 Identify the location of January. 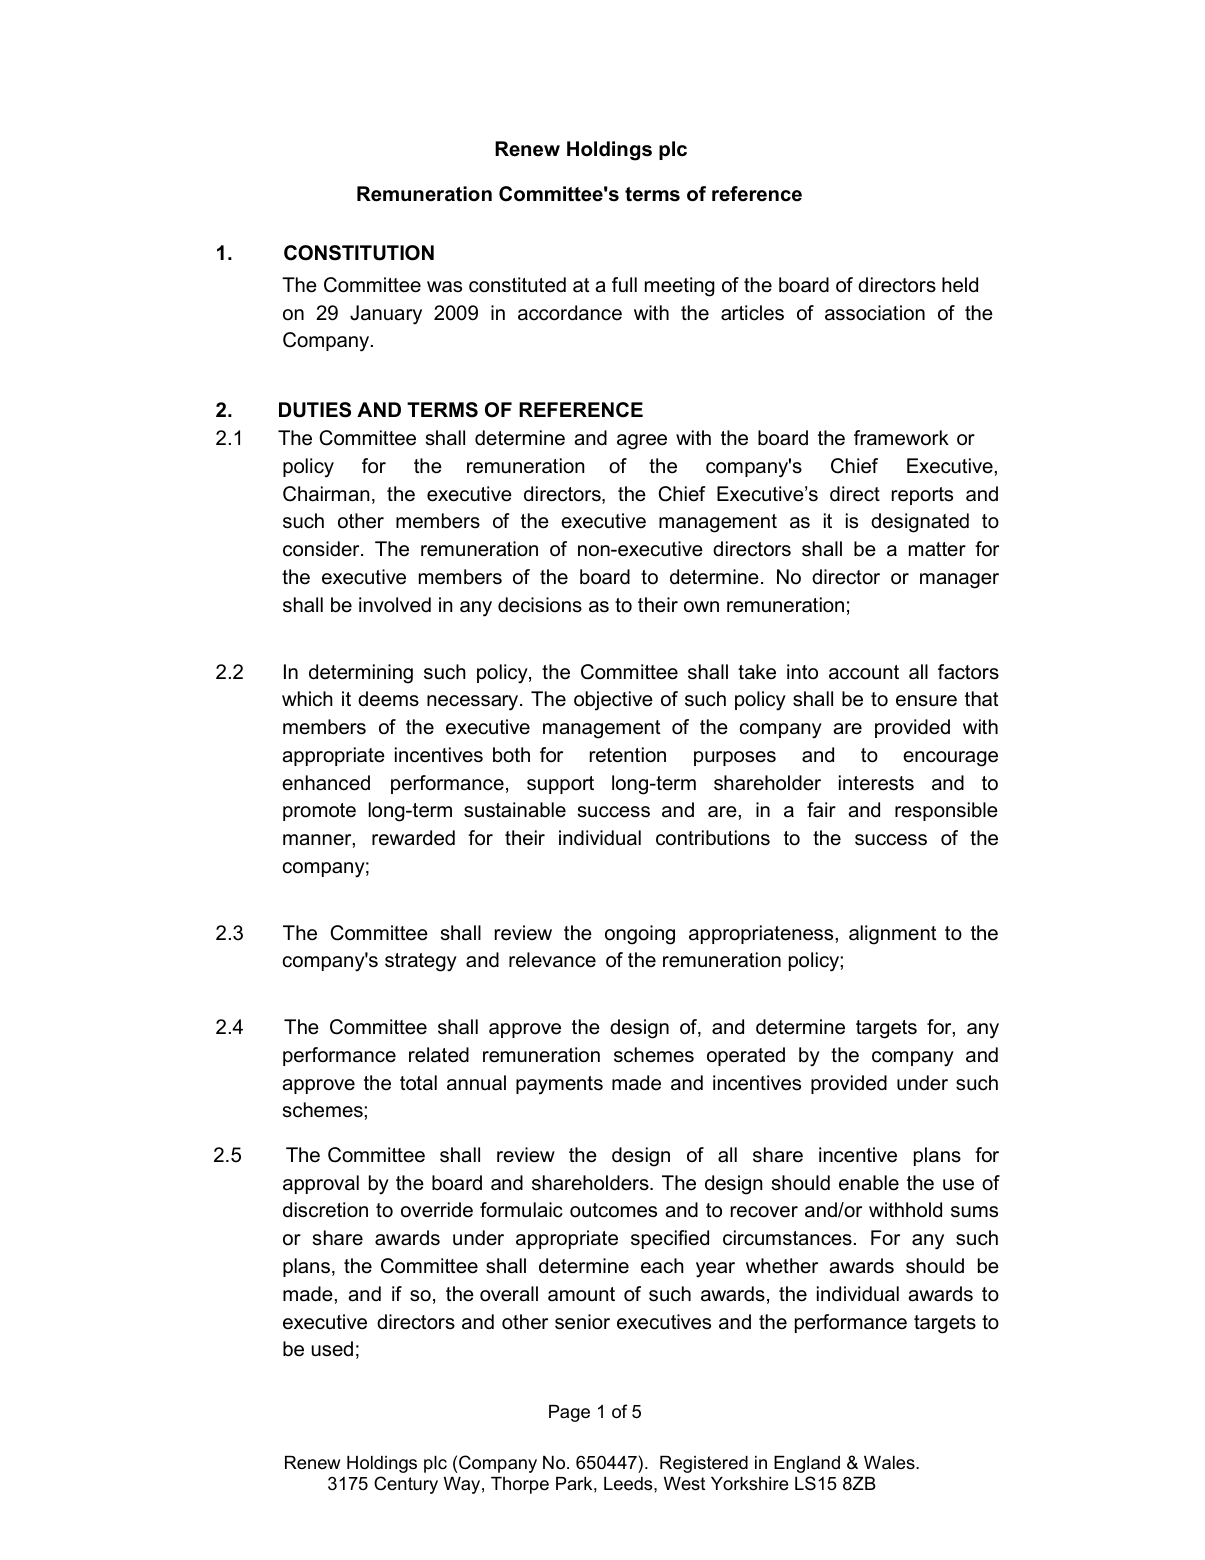
(386, 315).
